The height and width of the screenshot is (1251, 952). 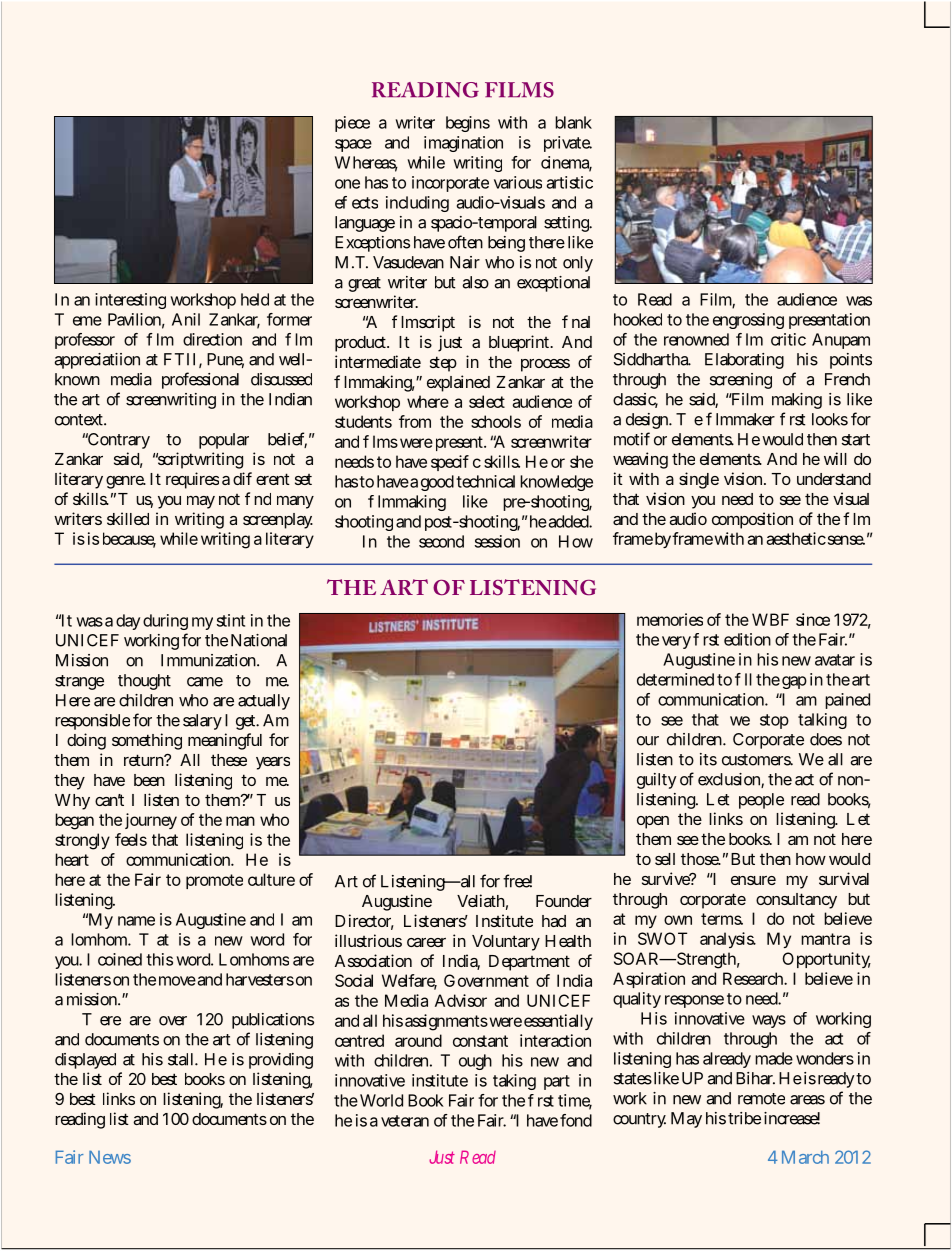 What do you see at coordinates (441, 541) in the screenshot?
I see `second` at bounding box center [441, 541].
